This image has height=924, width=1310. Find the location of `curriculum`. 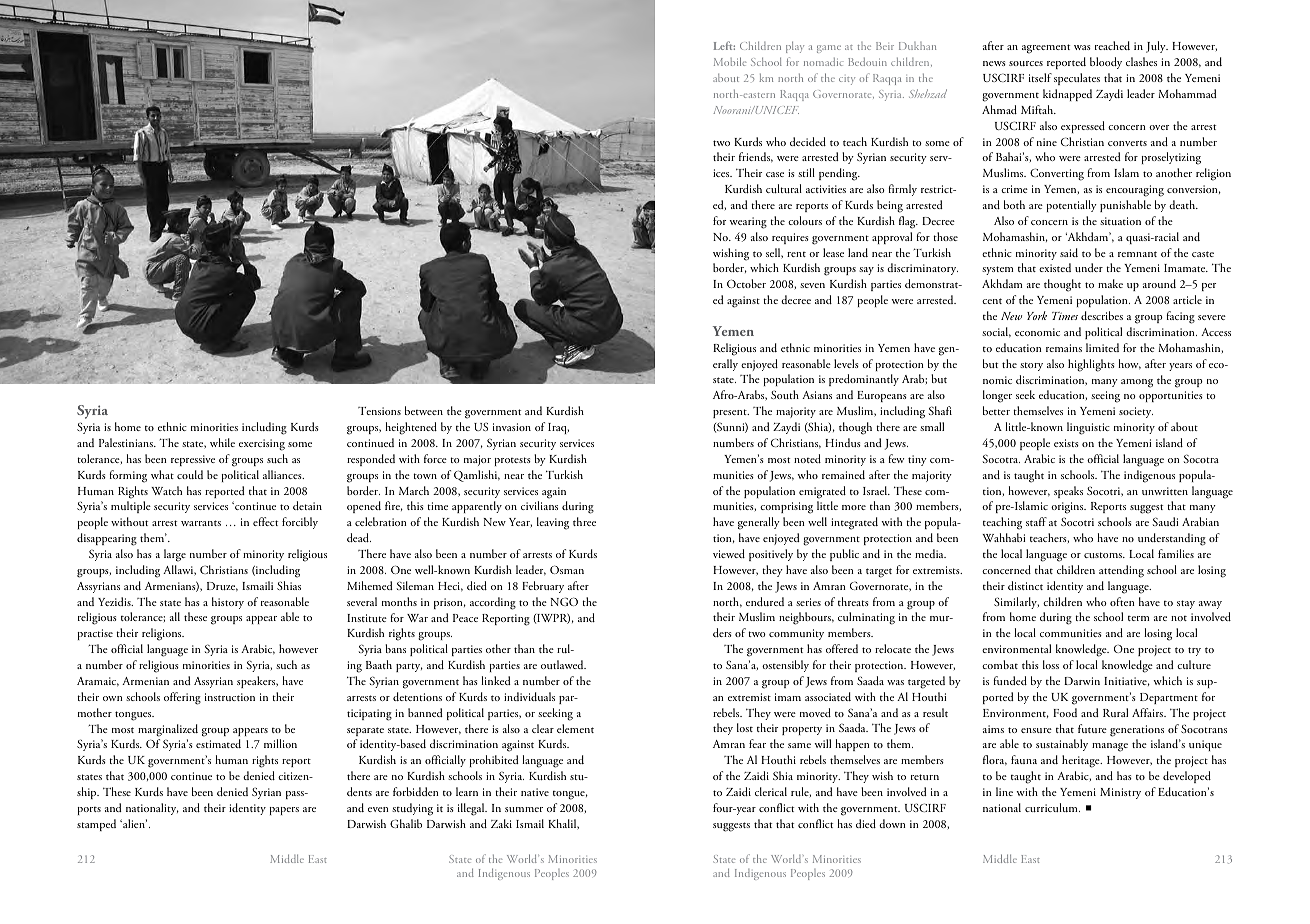

curriculum is located at coordinates (1052, 807).
